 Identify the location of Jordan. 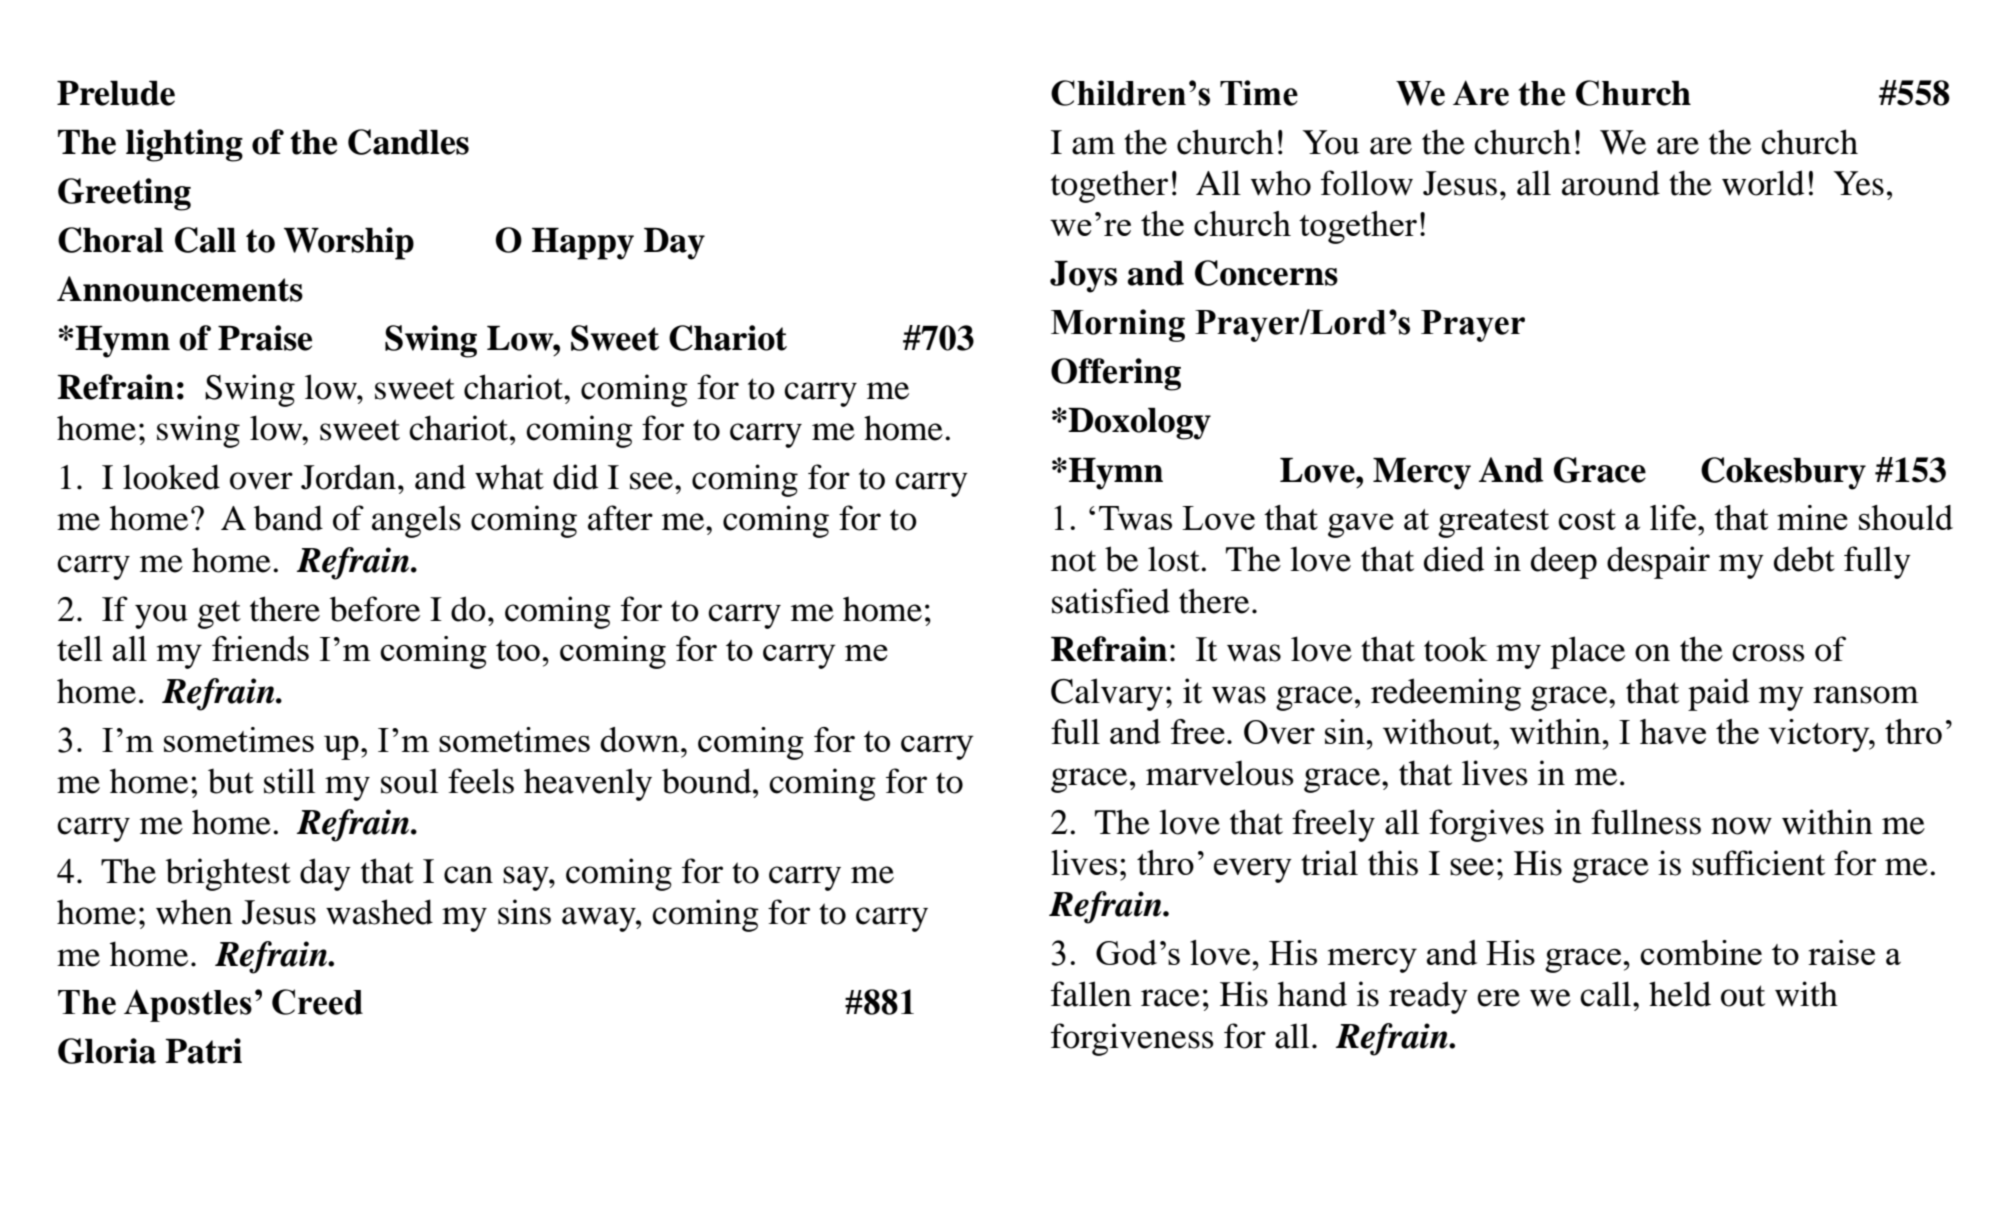
(348, 477).
